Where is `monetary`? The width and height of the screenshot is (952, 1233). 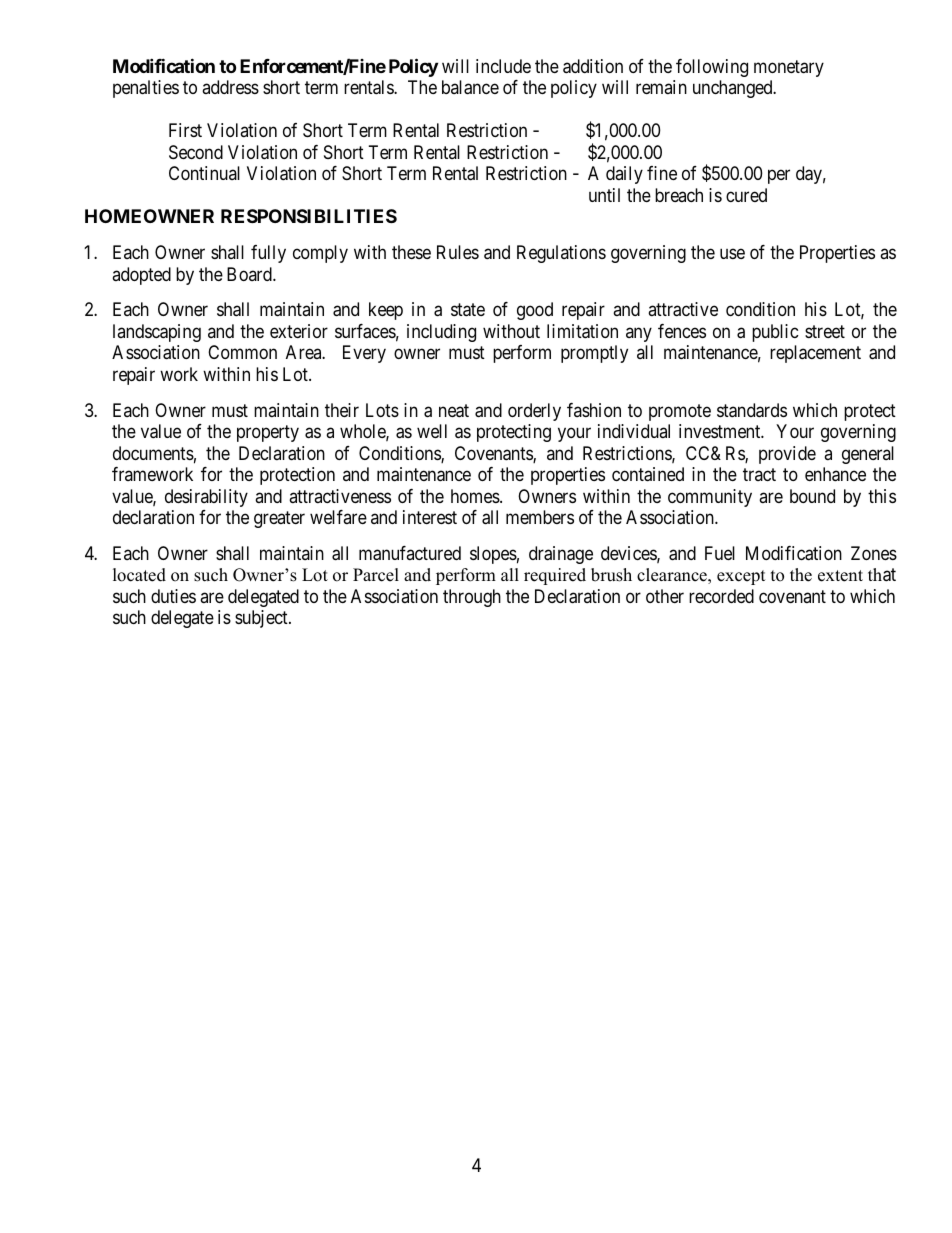 monetary is located at coordinates (789, 68).
